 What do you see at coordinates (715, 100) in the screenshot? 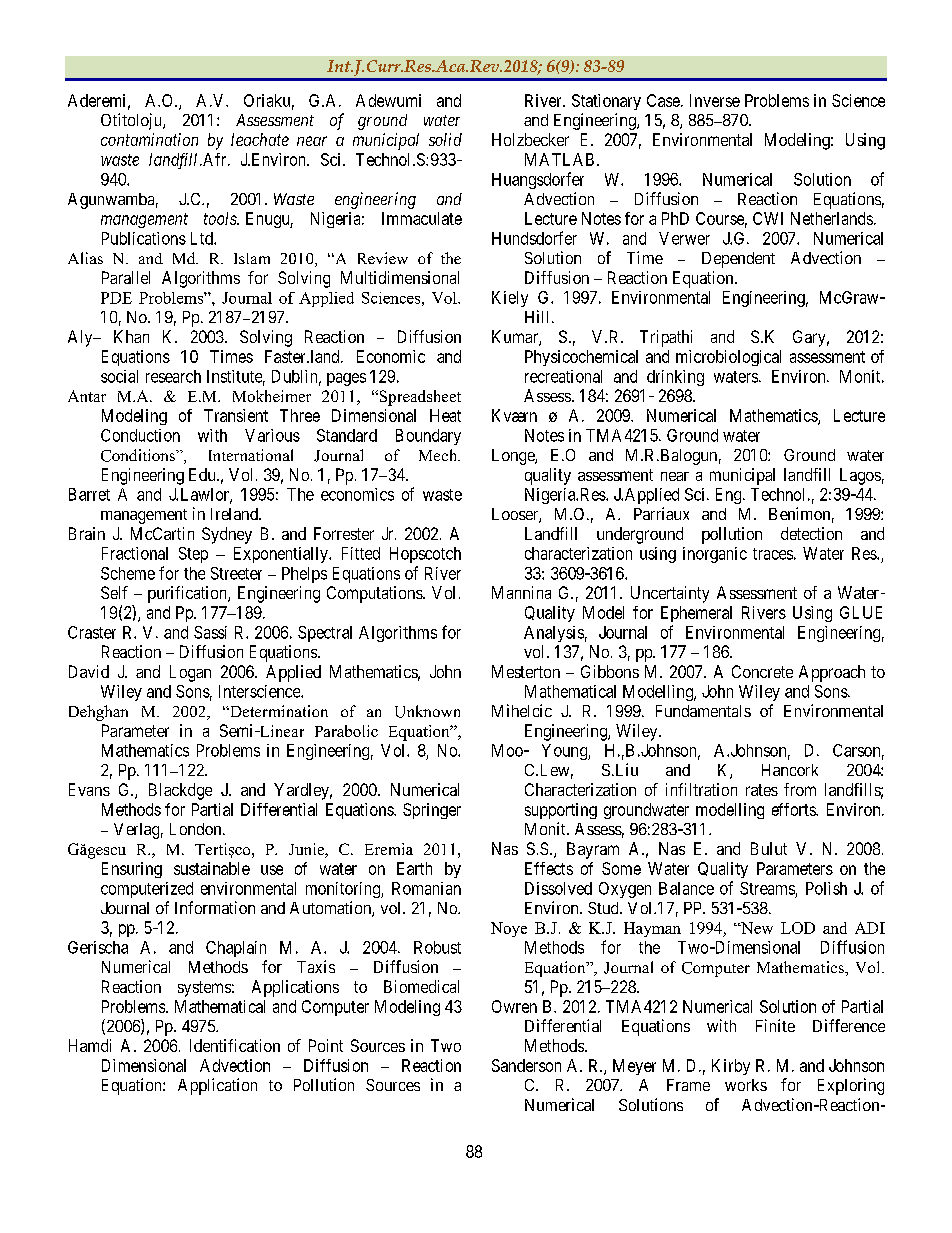
I see `Inverse` at bounding box center [715, 100].
